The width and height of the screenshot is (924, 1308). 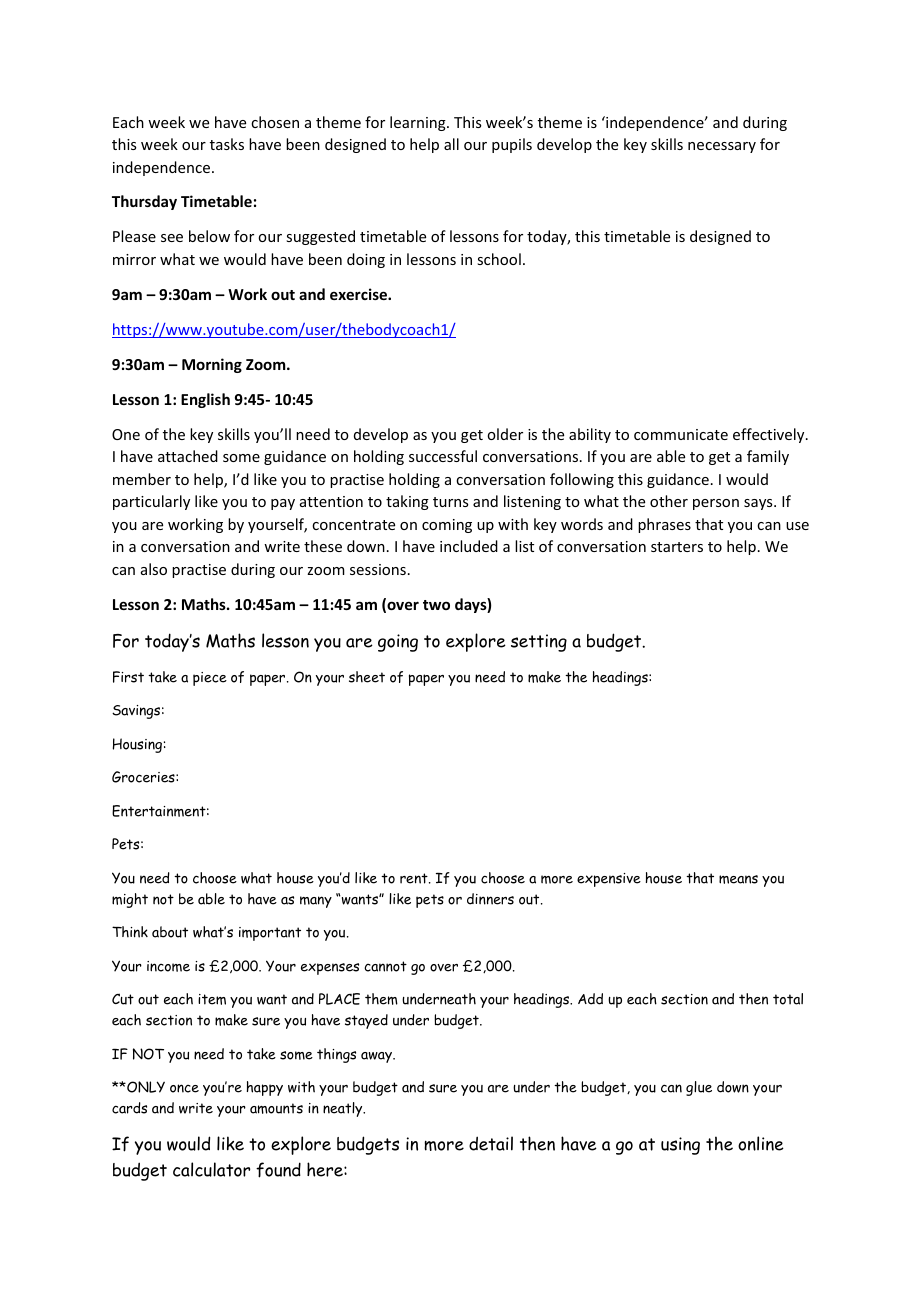 What do you see at coordinates (722, 147) in the screenshot?
I see `necessary` at bounding box center [722, 147].
